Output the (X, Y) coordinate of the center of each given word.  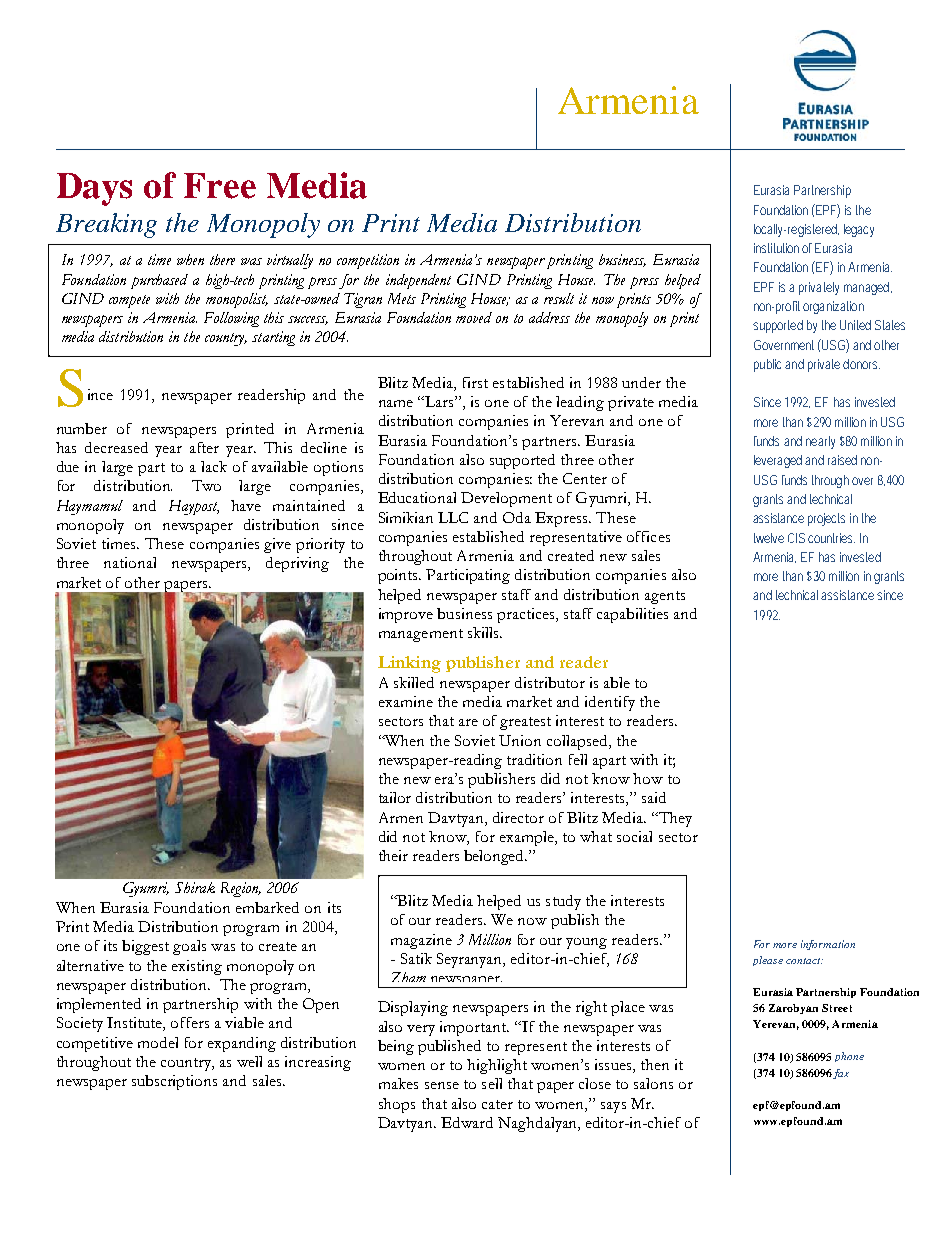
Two (206, 485)
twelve (769, 538)
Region (241, 889)
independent (418, 281)
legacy (859, 230)
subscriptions (174, 1082)
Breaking (106, 225)
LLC (453, 517)
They (674, 819)
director (518, 817)
